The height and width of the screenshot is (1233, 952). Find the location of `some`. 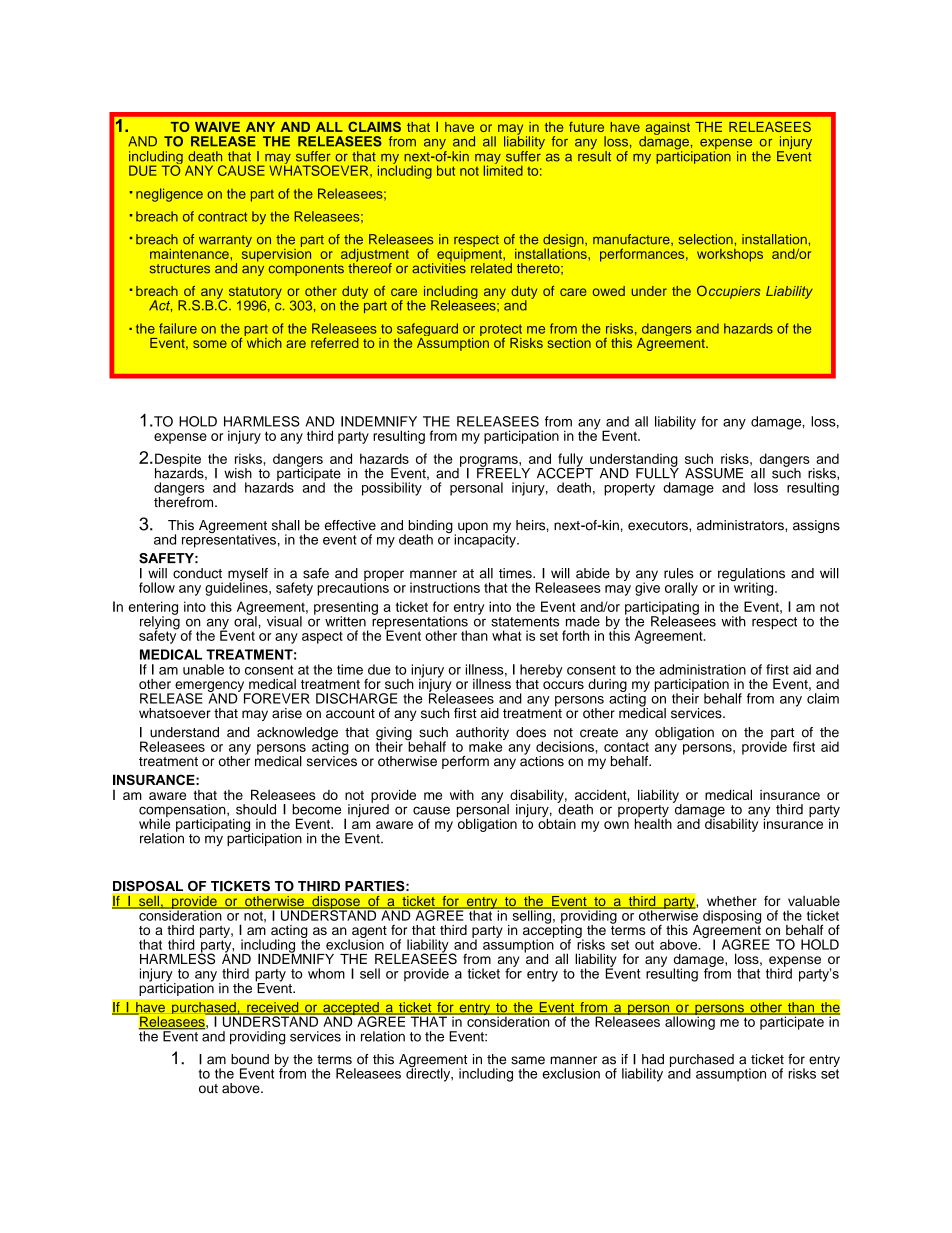

some is located at coordinates (210, 344).
